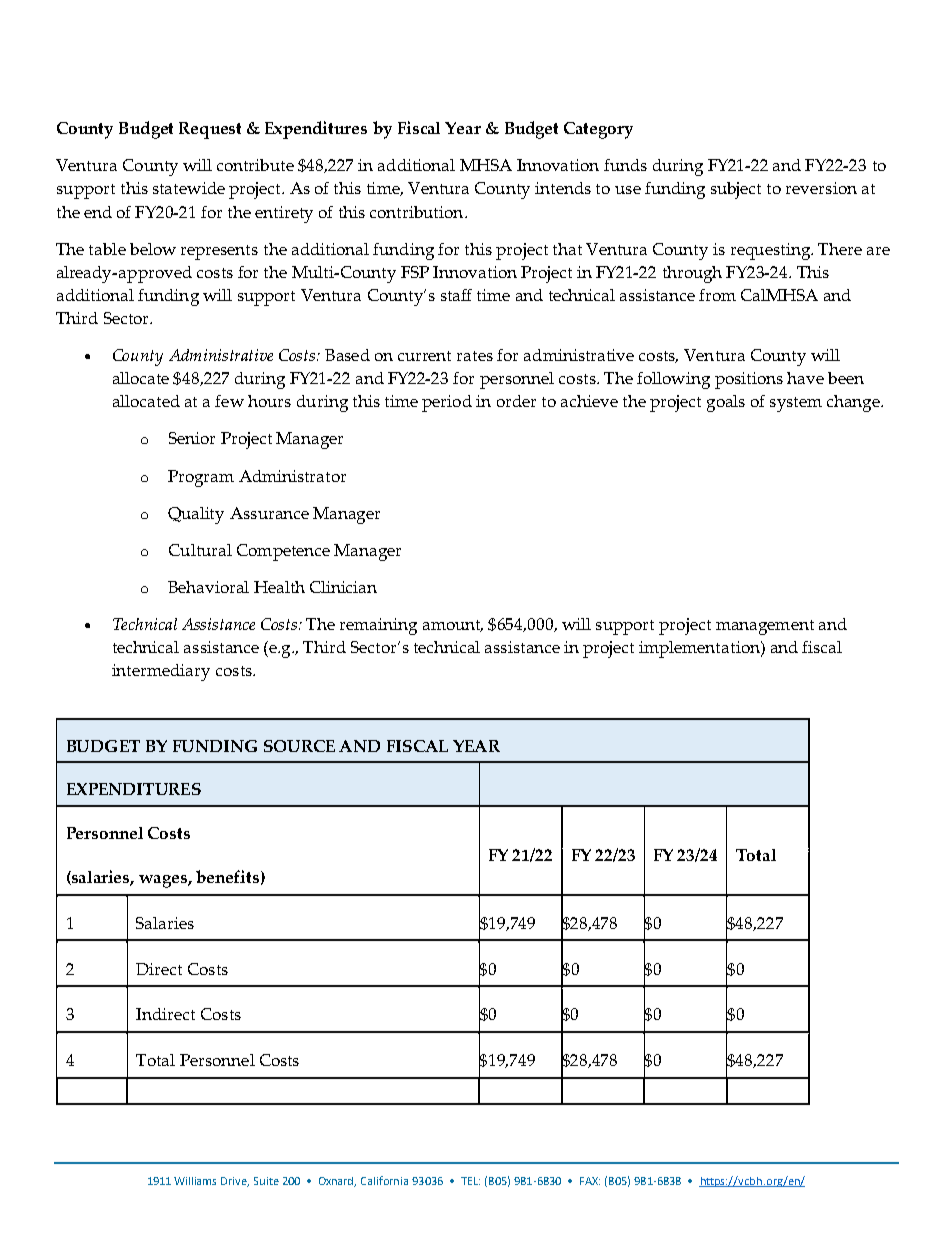 Image resolution: width=952 pixels, height=1233 pixels. Describe the element at coordinates (161, 672) in the page. I see `intermediary` at that location.
